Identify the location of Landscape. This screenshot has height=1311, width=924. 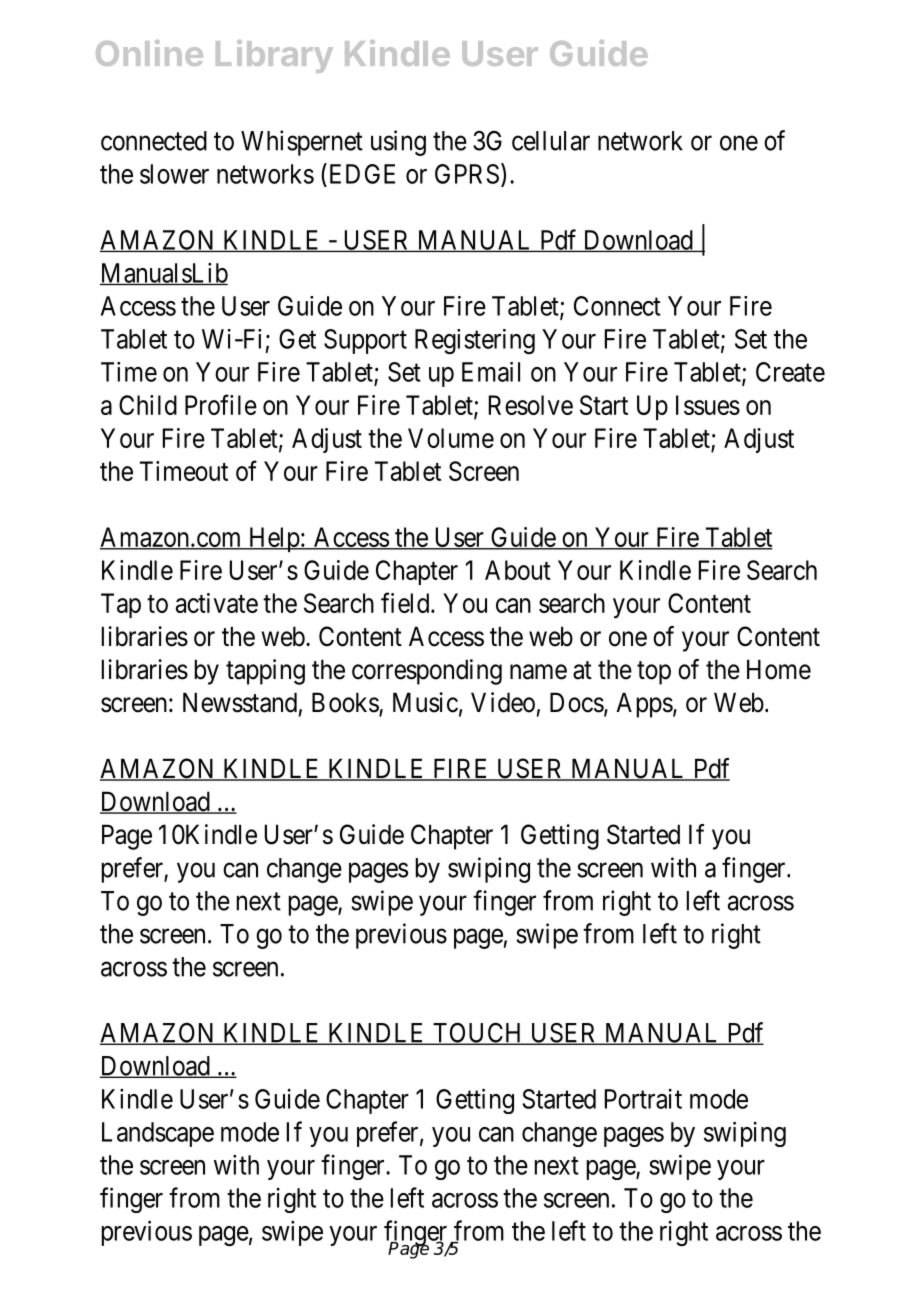
(158, 1134).
